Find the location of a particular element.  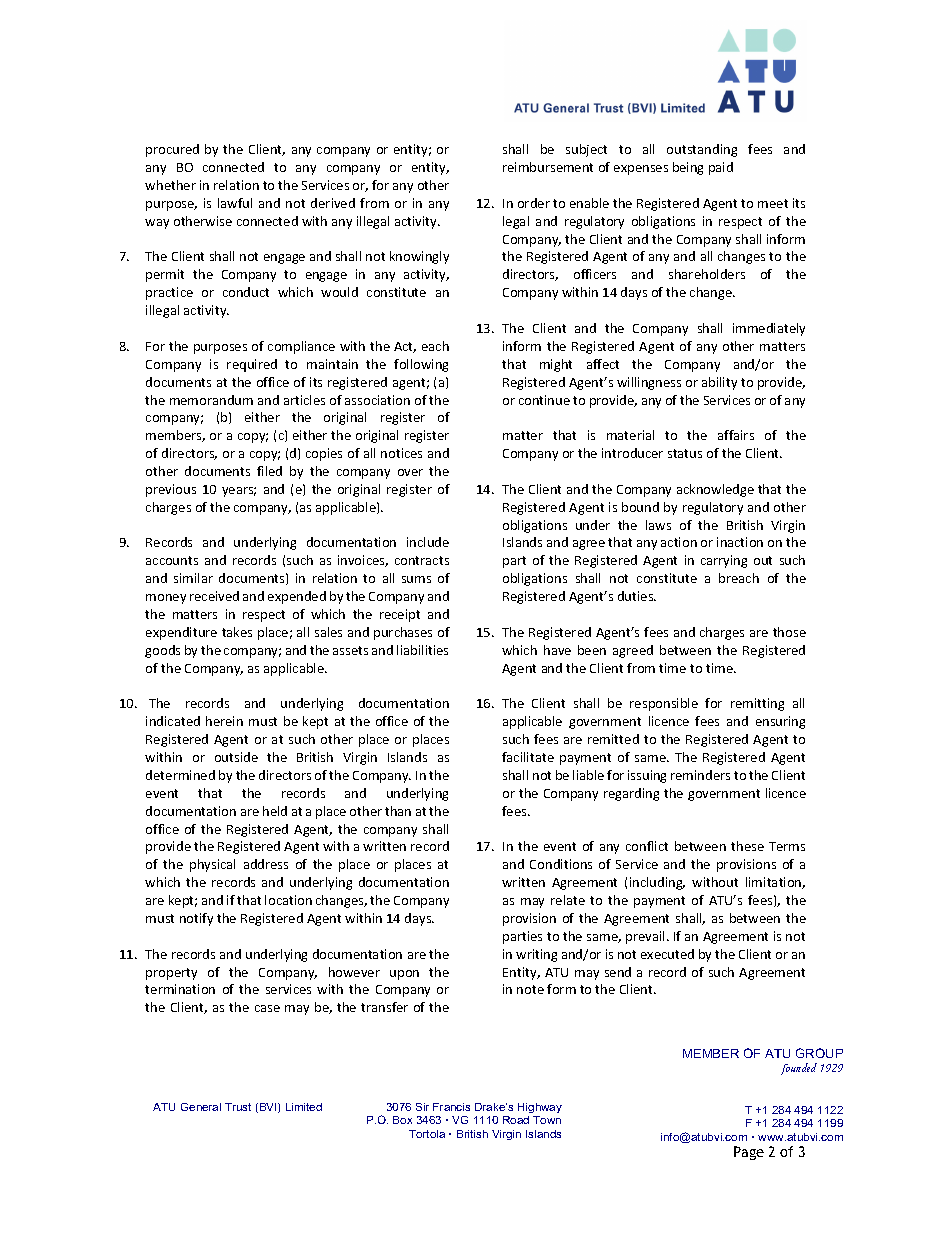

acknowledge is located at coordinates (715, 490).
